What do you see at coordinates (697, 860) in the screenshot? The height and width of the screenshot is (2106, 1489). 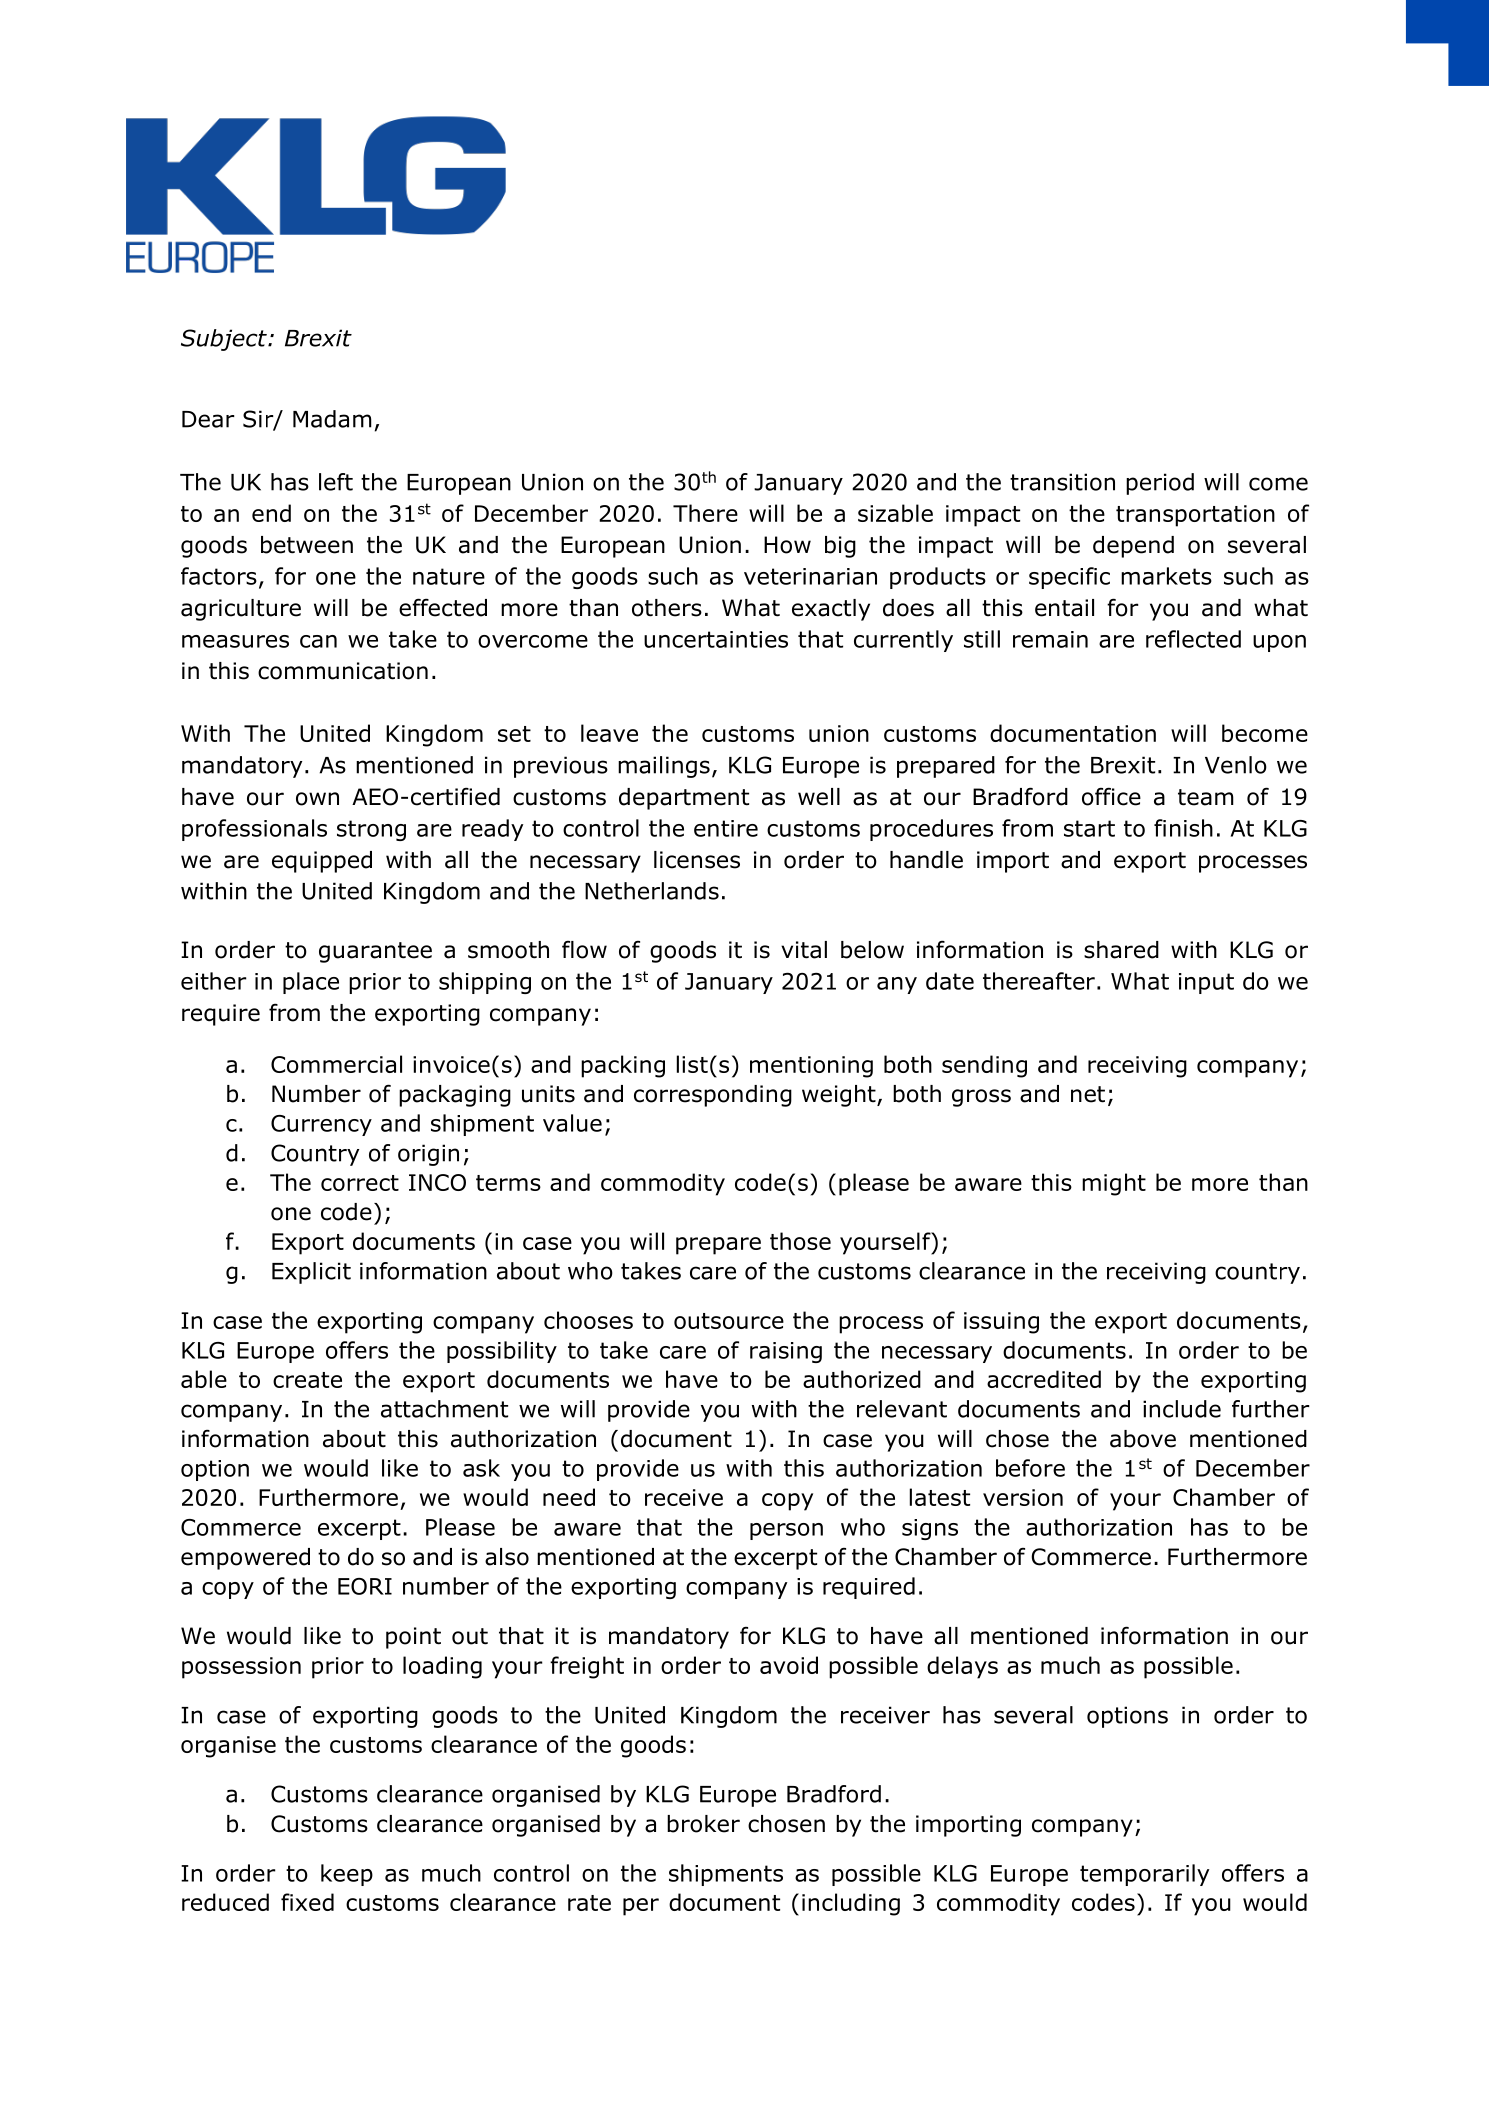 I see `licenses` at bounding box center [697, 860].
